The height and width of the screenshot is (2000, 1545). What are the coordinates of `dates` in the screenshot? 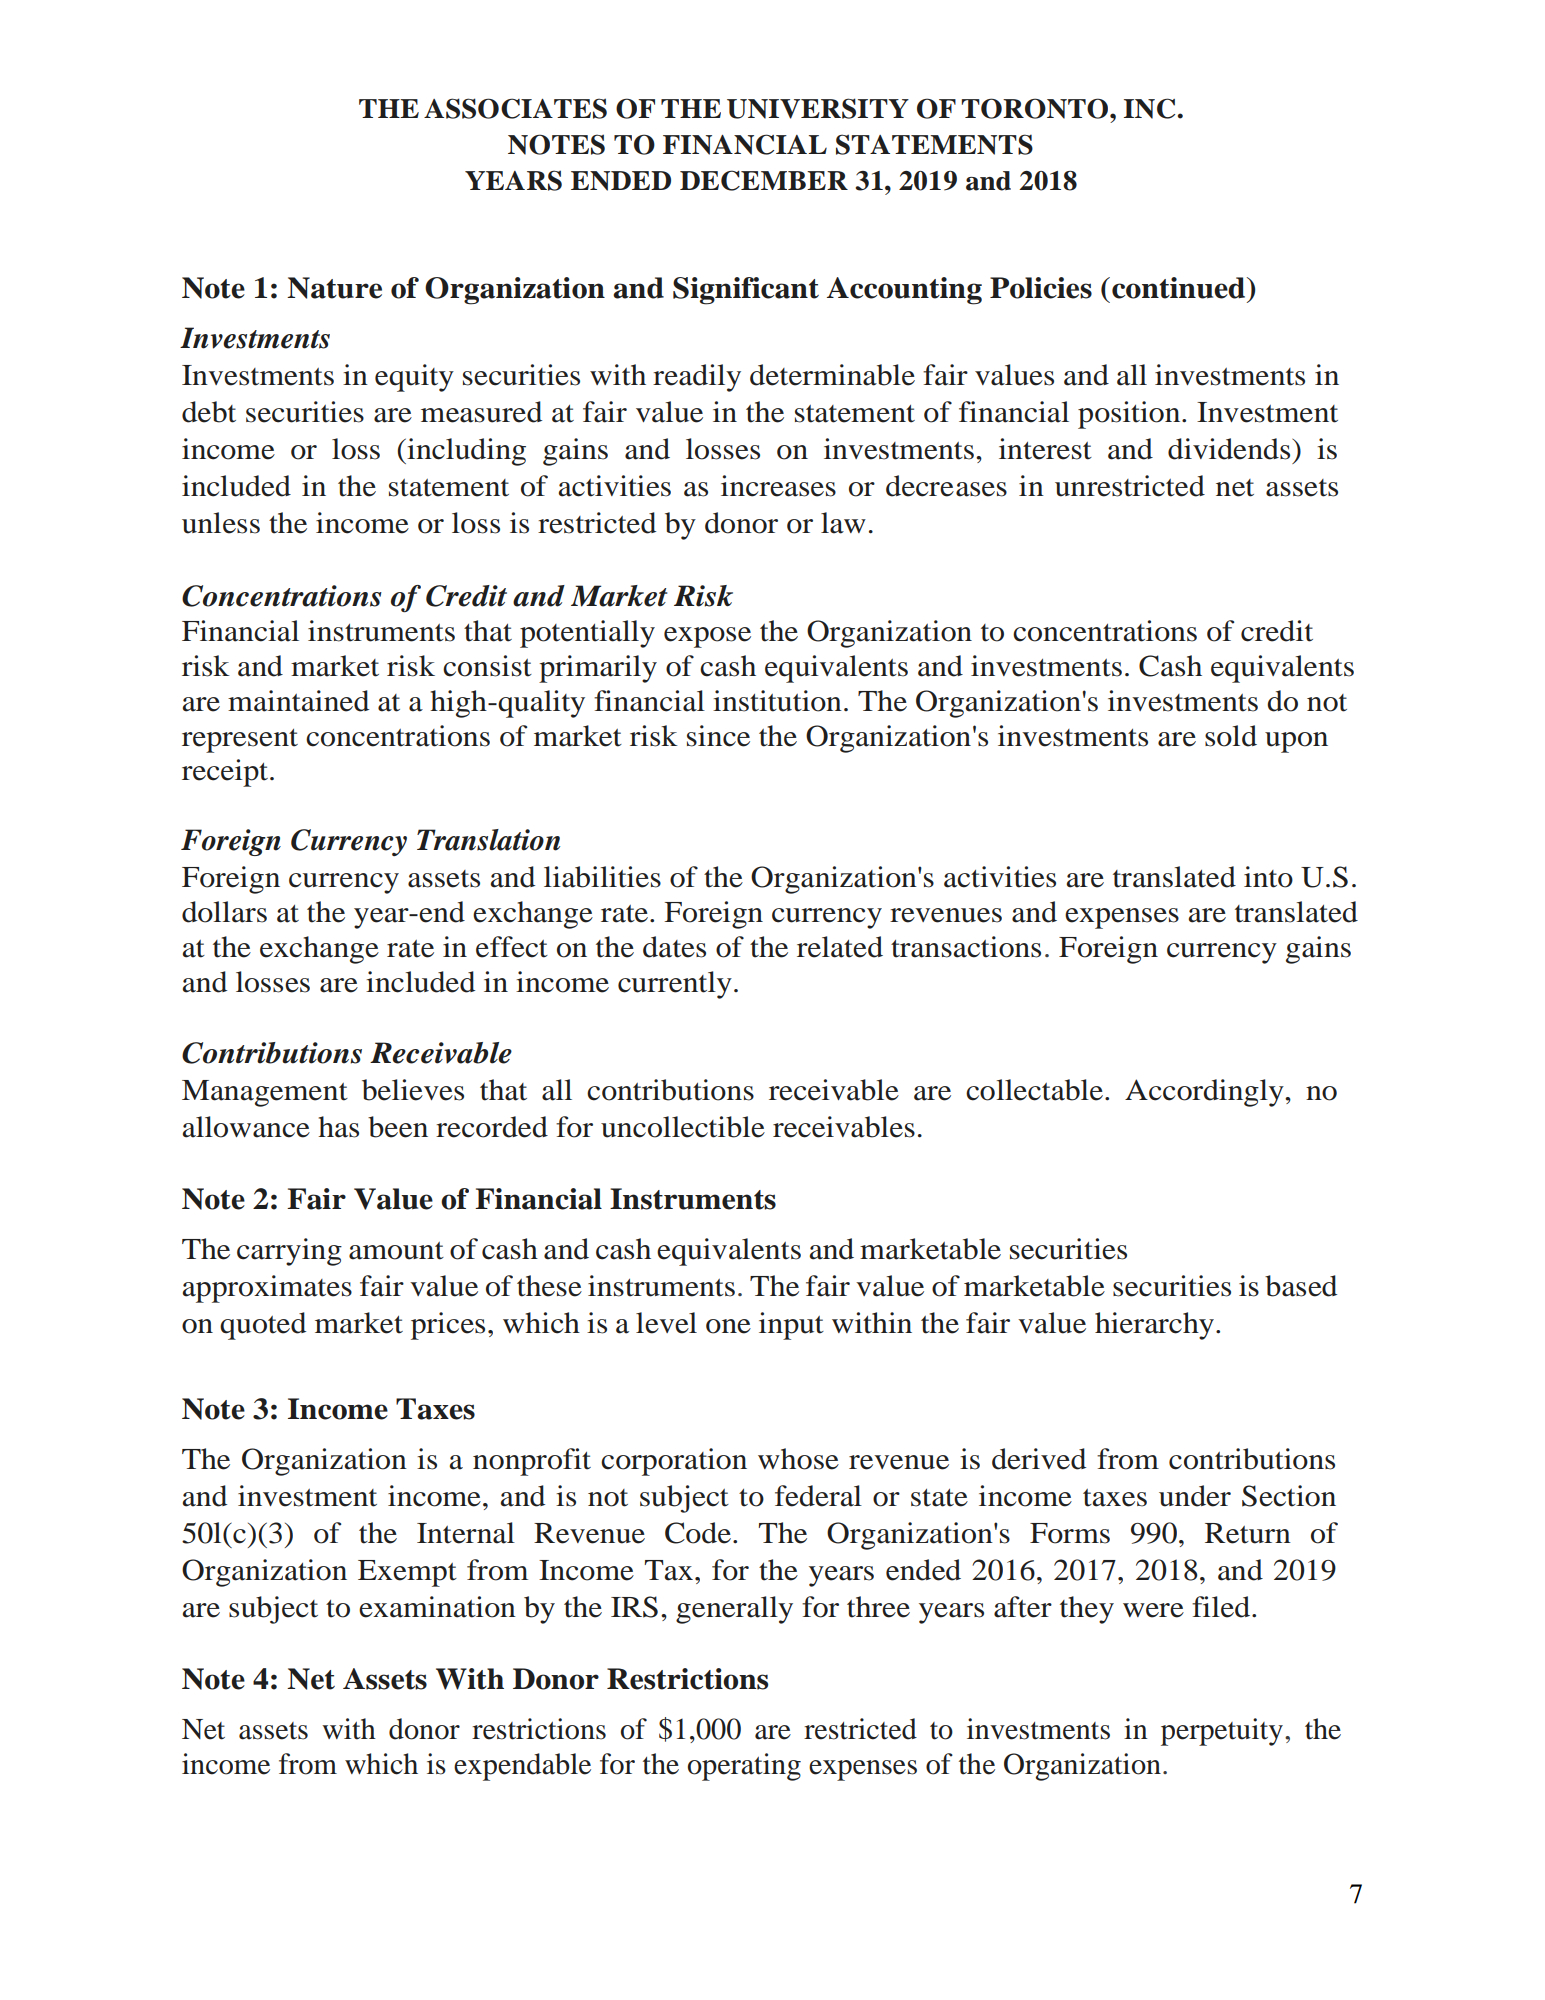 It's located at (674, 947).
